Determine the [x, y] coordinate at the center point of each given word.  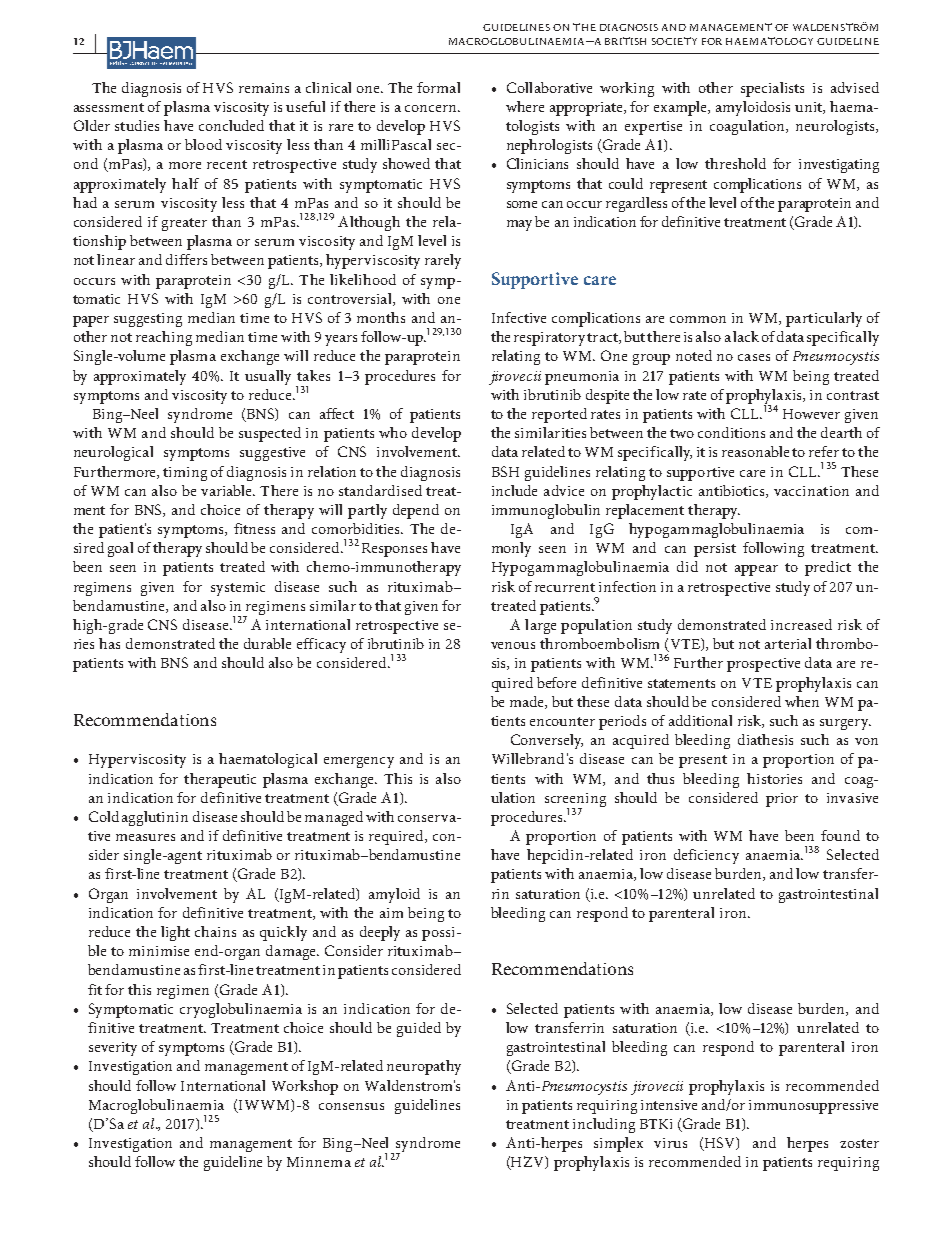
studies [137, 125]
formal [438, 87]
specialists [772, 89]
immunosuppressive [813, 1107]
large [540, 626]
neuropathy [424, 1067]
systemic [238, 589]
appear [756, 570]
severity [113, 1049]
